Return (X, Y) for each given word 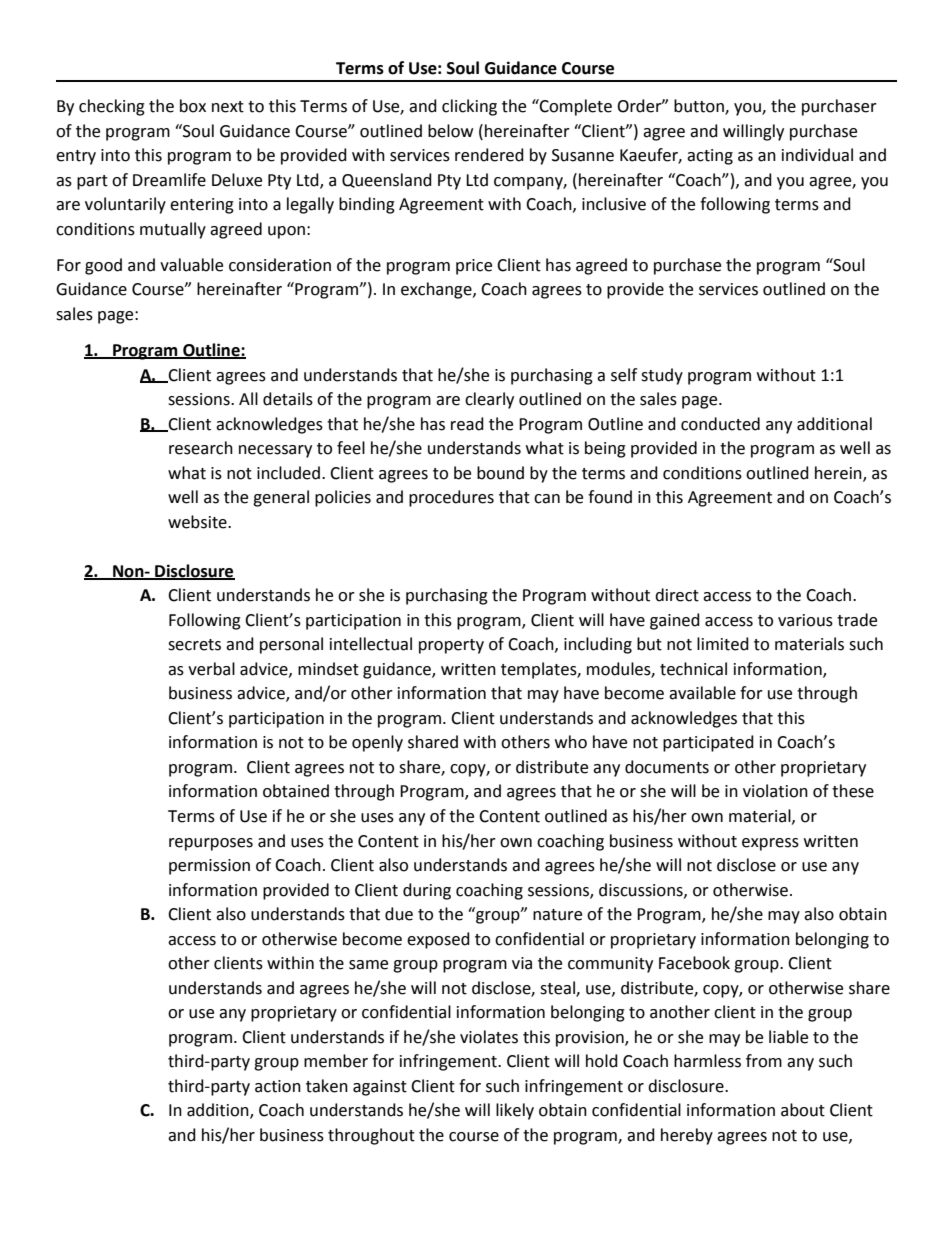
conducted (720, 424)
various (805, 620)
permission (209, 867)
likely (515, 1111)
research (201, 448)
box (193, 106)
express (770, 844)
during (427, 891)
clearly (489, 400)
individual (817, 155)
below (450, 131)
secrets (194, 645)
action (278, 1086)
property (451, 646)
